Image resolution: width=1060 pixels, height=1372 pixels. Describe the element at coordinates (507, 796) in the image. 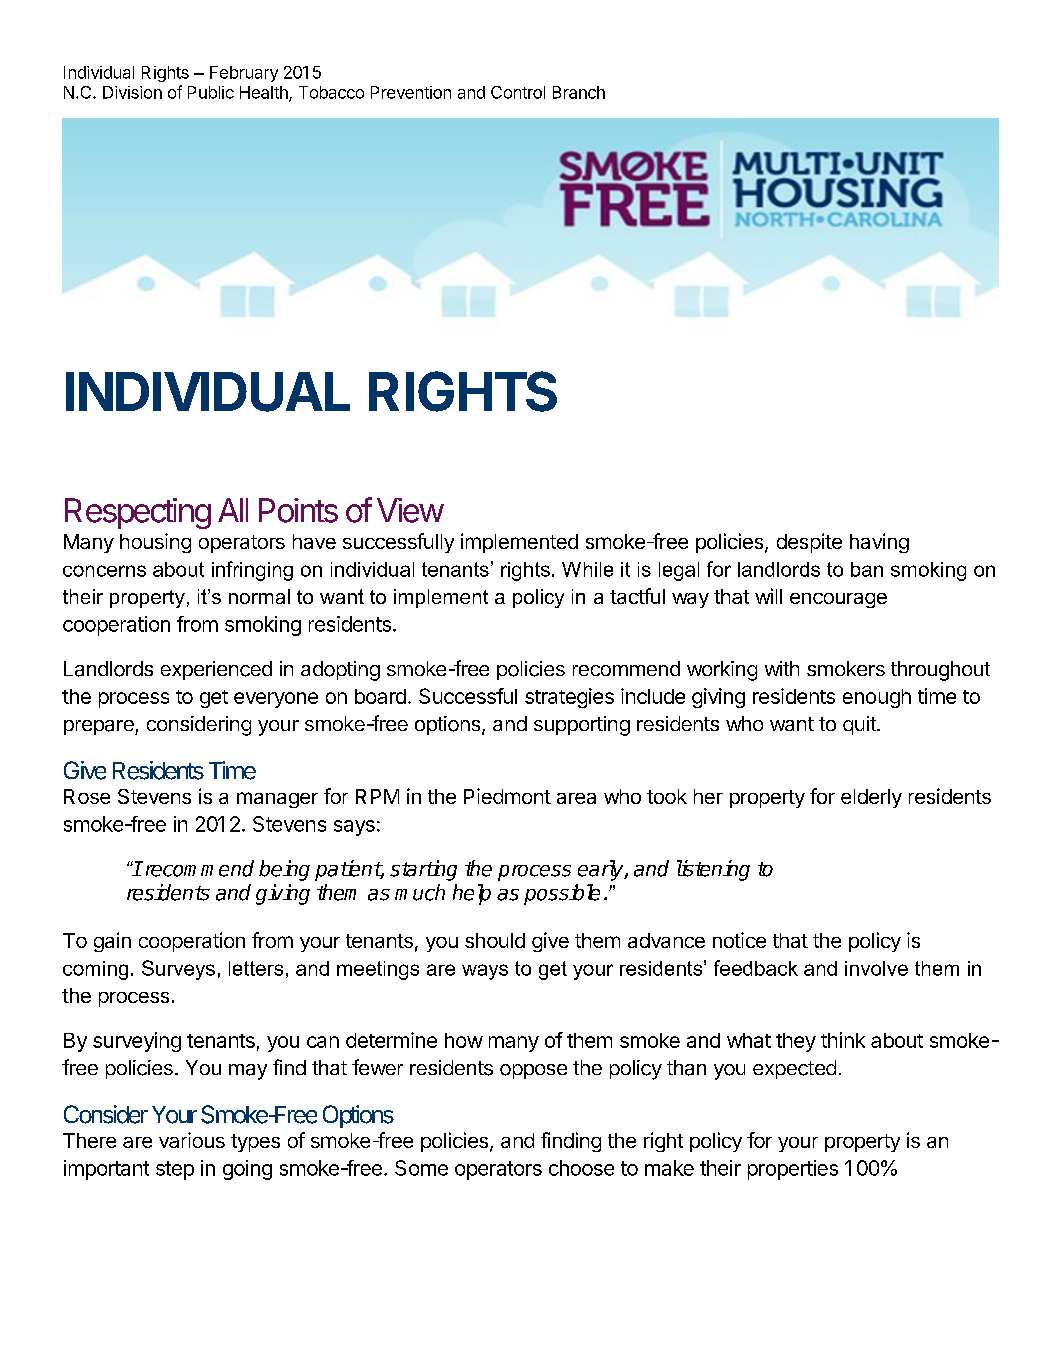

I see `Piedmont` at that location.
